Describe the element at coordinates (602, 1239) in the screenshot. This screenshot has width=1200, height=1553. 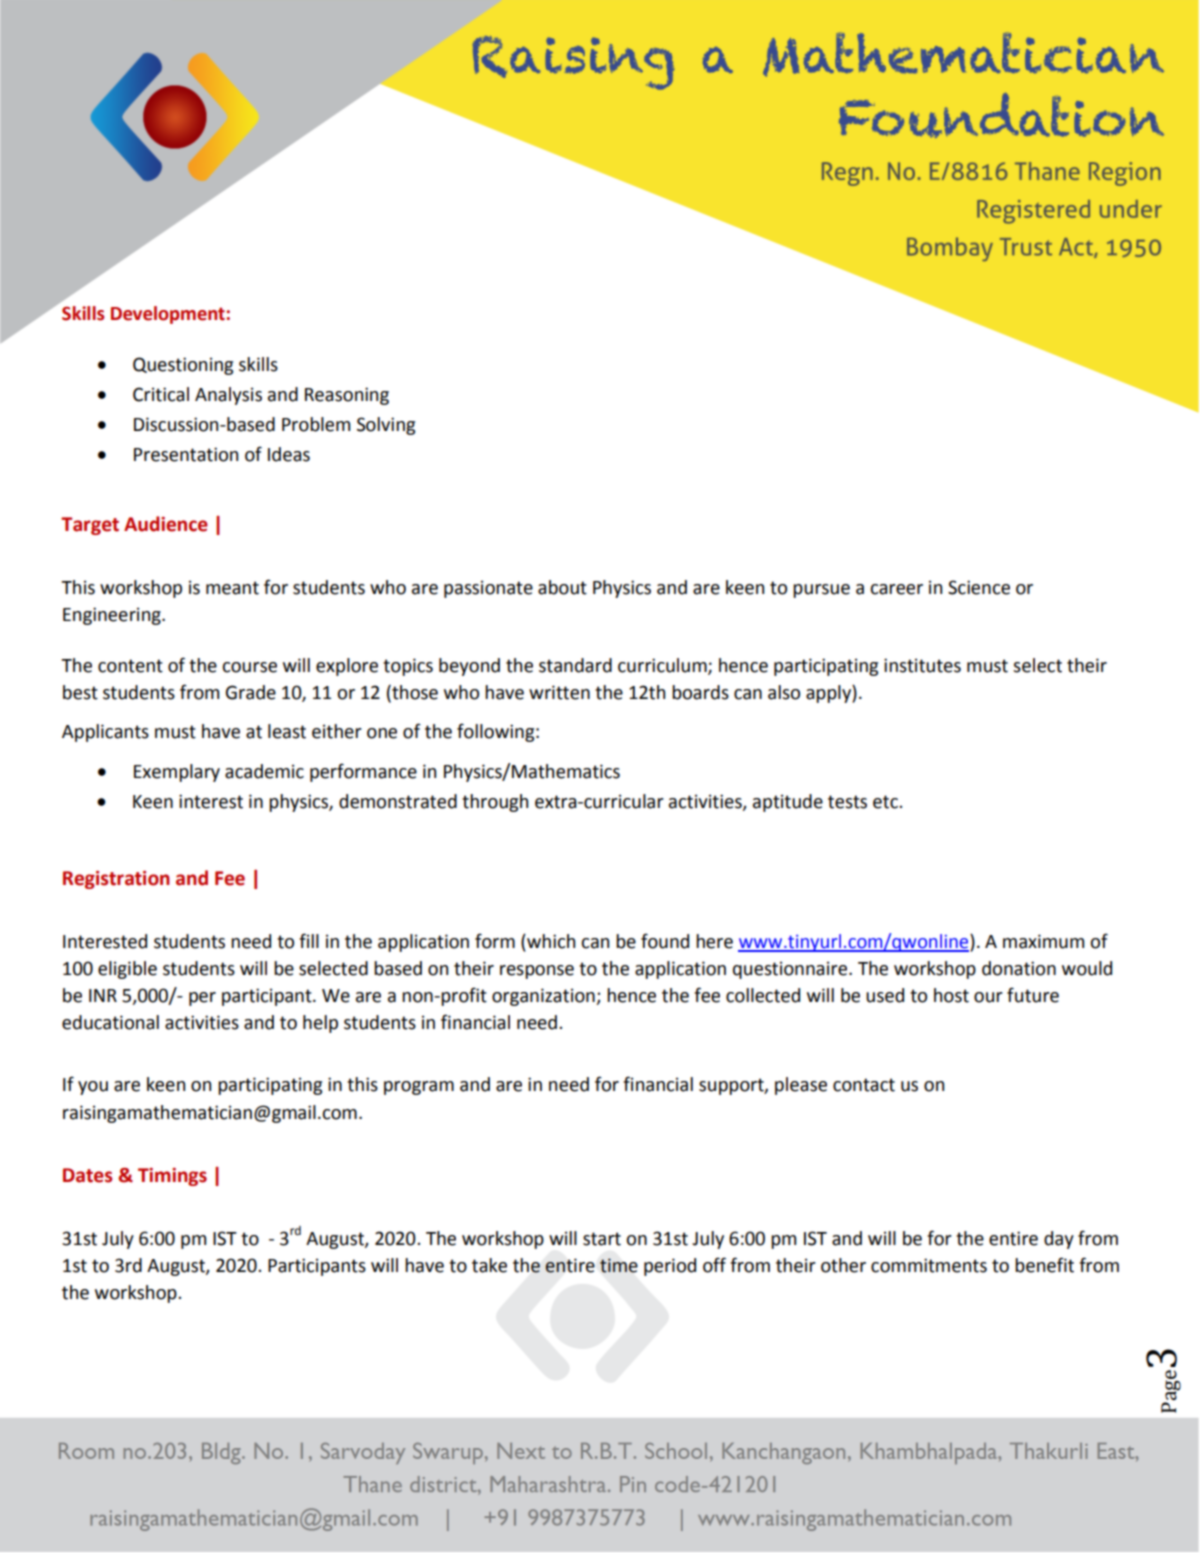
I see `start` at that location.
